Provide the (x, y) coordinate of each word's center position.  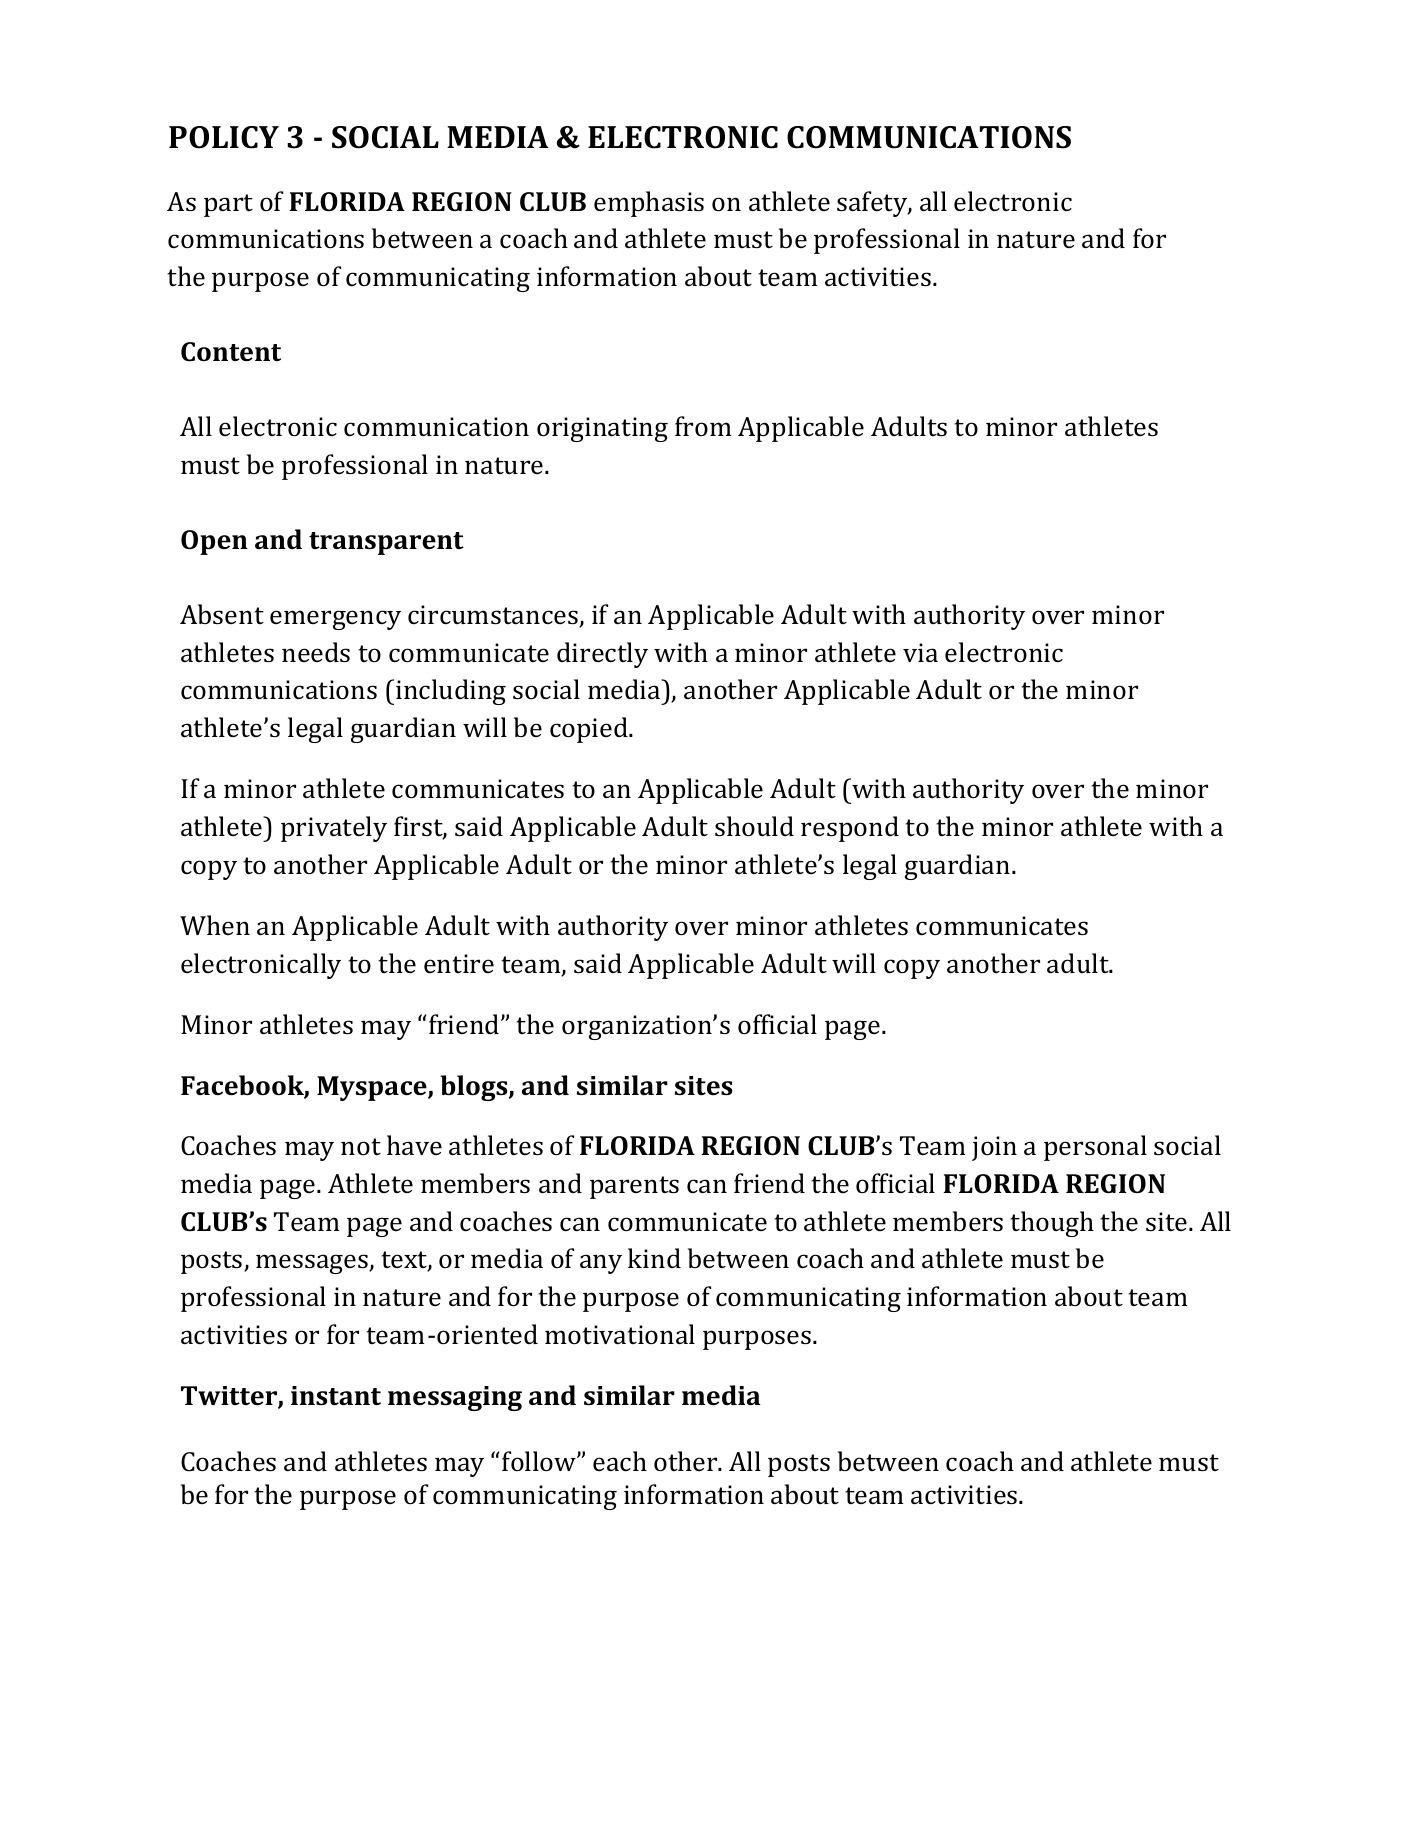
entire (459, 963)
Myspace (373, 1088)
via (920, 653)
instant (336, 1396)
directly (602, 655)
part (228, 205)
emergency (335, 620)
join (994, 1148)
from (703, 426)
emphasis (649, 204)
